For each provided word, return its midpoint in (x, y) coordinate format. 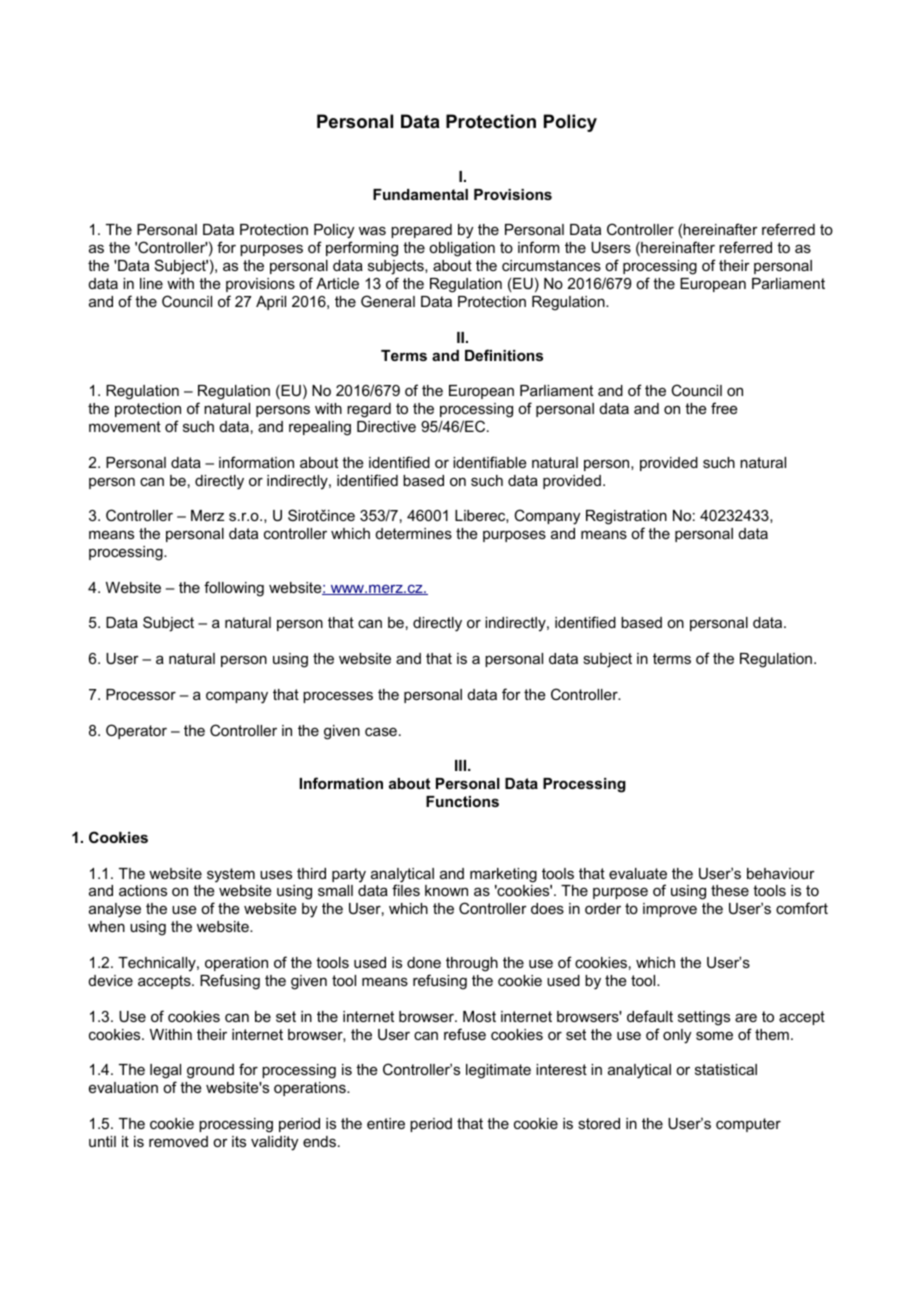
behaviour (781, 873)
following (234, 589)
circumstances (551, 265)
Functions (462, 801)
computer (748, 1125)
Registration (626, 519)
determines (414, 533)
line (151, 283)
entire (386, 1123)
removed (178, 1141)
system (231, 875)
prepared (421, 231)
